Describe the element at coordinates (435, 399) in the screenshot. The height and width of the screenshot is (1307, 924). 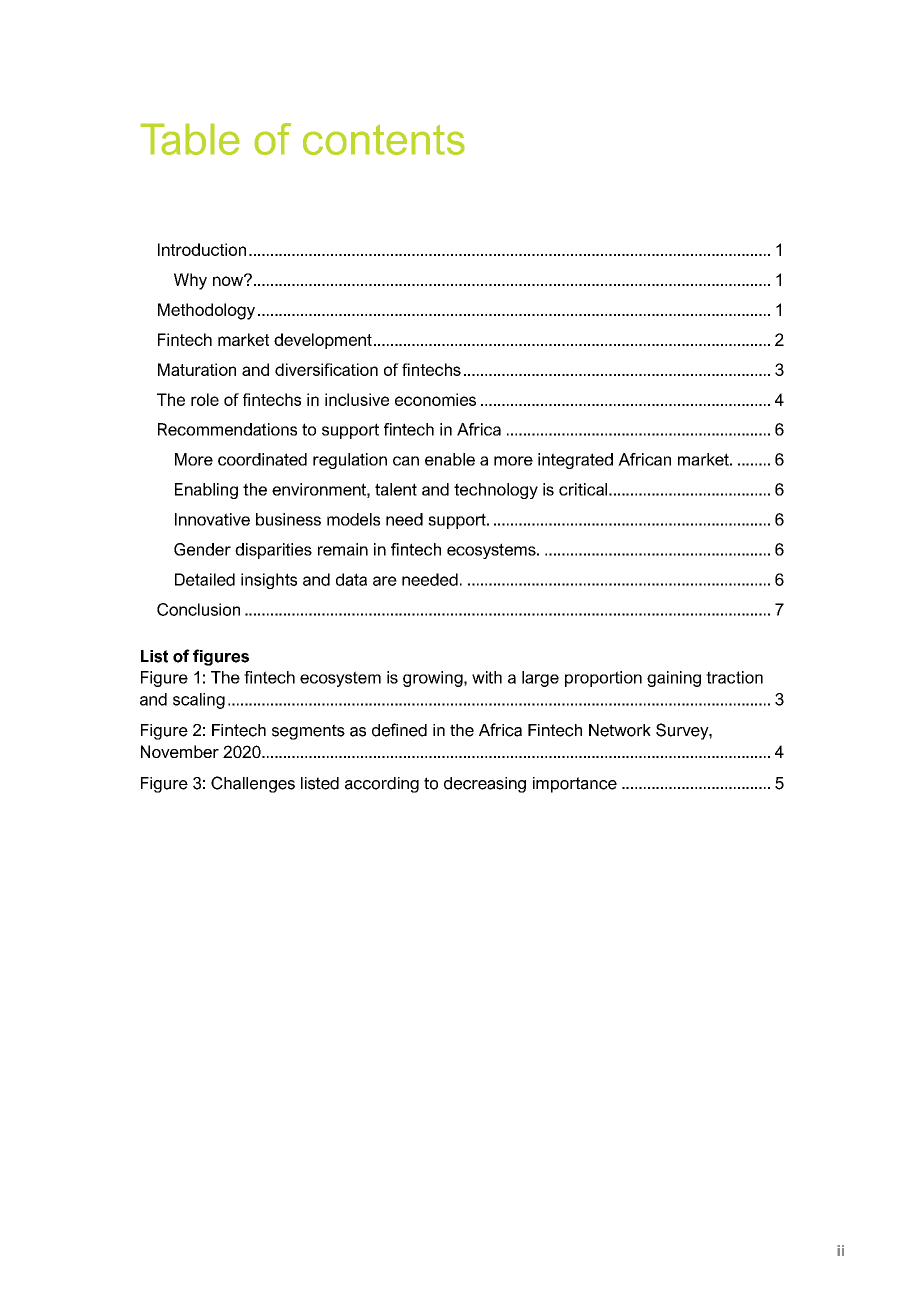
I see `economies` at that location.
